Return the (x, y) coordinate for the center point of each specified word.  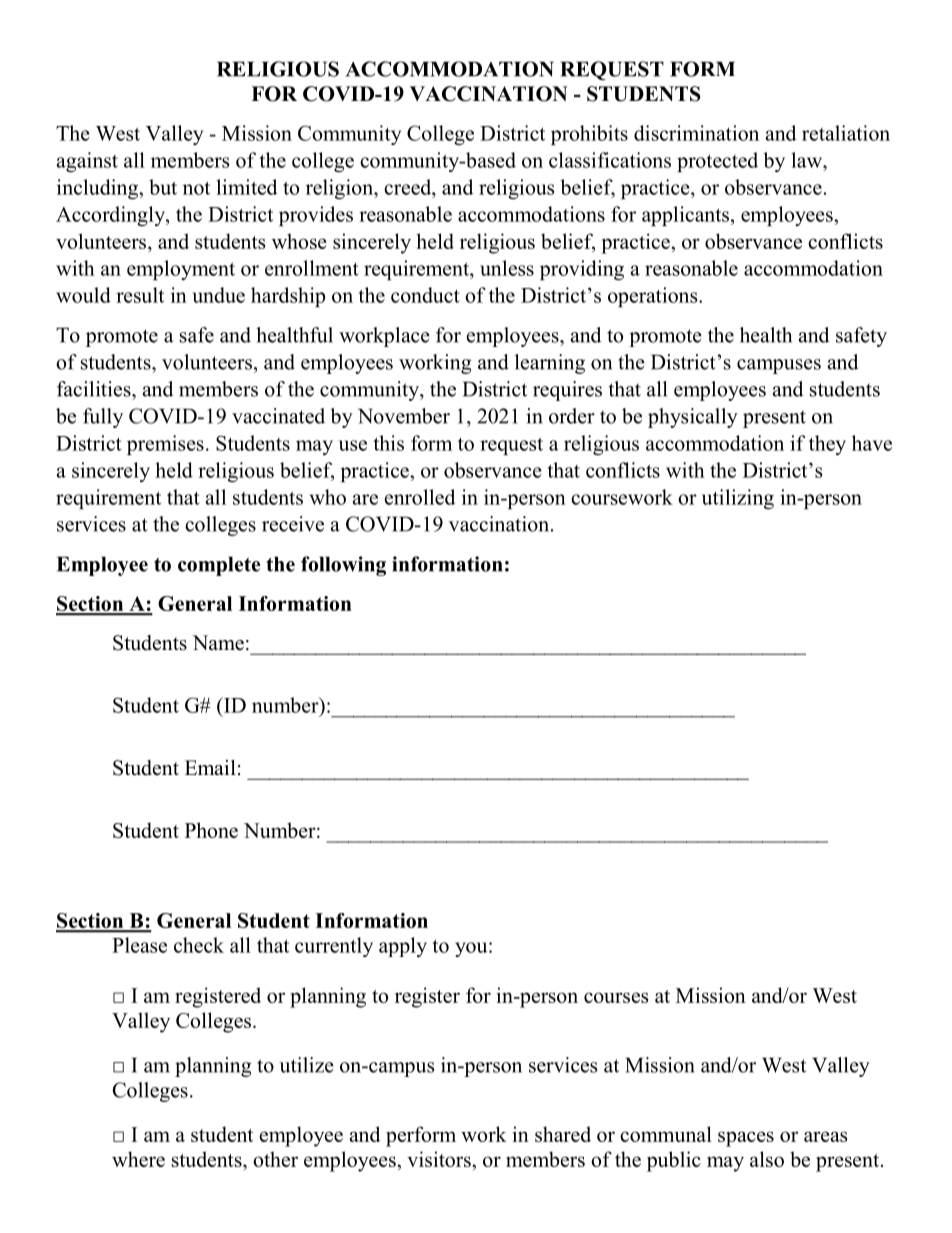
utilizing (738, 499)
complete (219, 566)
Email (210, 767)
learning (550, 364)
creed (409, 187)
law (808, 160)
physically (693, 418)
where (138, 1159)
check (199, 945)
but (163, 187)
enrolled (420, 497)
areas (825, 1136)
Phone (211, 830)
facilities (95, 389)
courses (616, 997)
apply (403, 947)
